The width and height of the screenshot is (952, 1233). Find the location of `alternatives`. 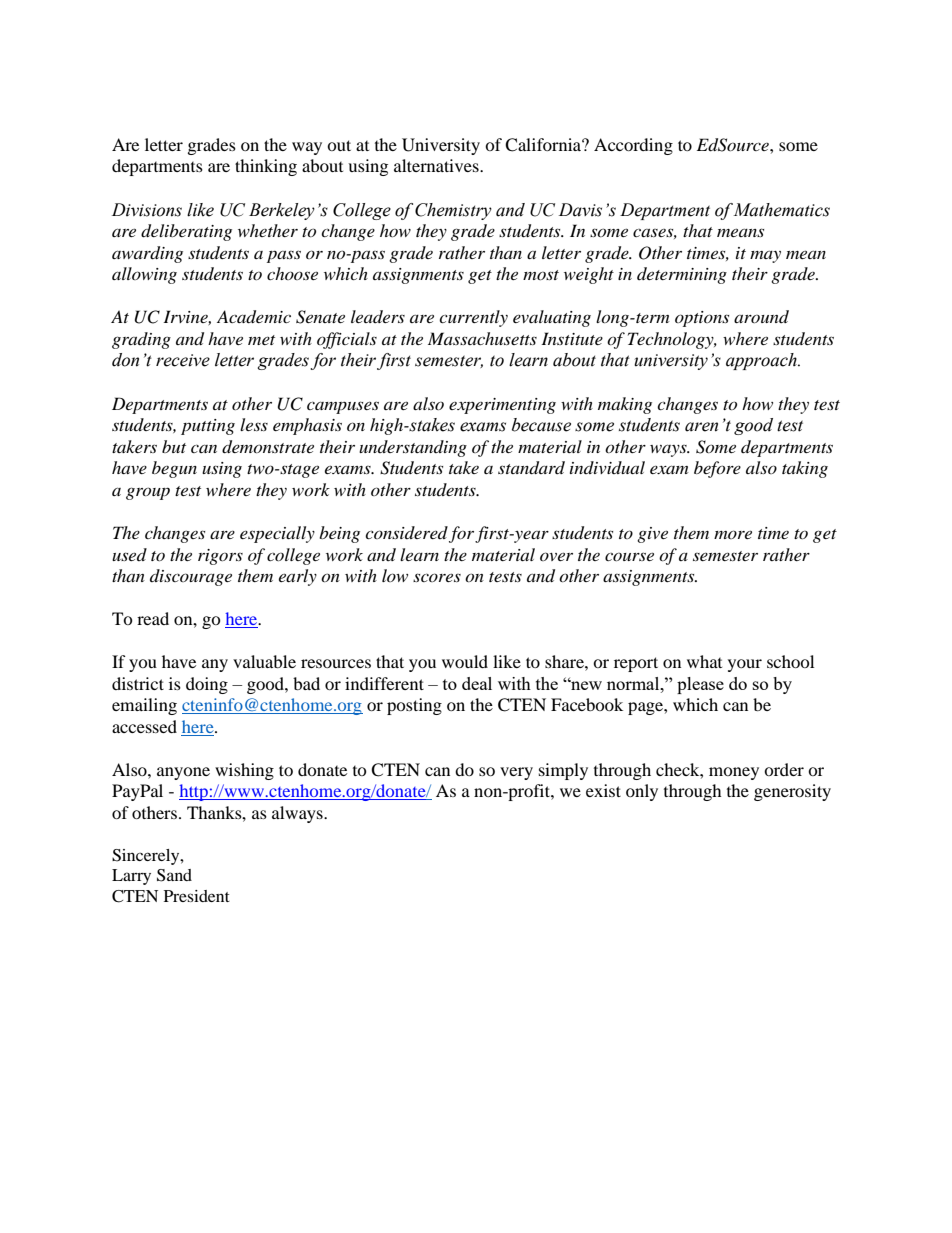

alternatives is located at coordinates (437, 165).
